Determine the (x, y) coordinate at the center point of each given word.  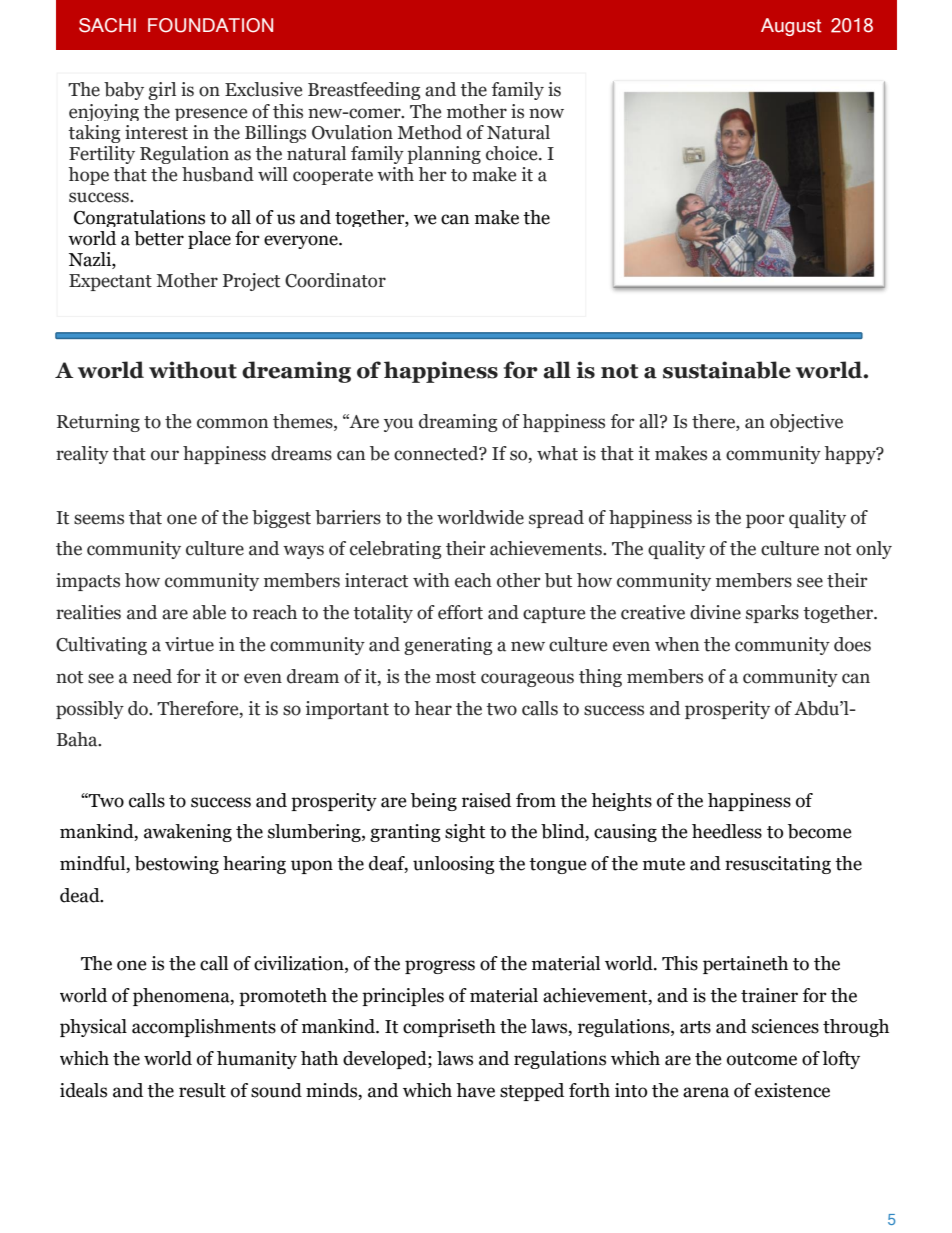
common (232, 423)
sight (465, 833)
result (202, 1090)
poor (765, 521)
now (546, 113)
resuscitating (778, 865)
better (159, 238)
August (791, 27)
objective (806, 423)
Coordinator (335, 280)
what (557, 453)
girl (162, 91)
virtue (189, 644)
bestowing (177, 865)
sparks (772, 614)
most (456, 677)
